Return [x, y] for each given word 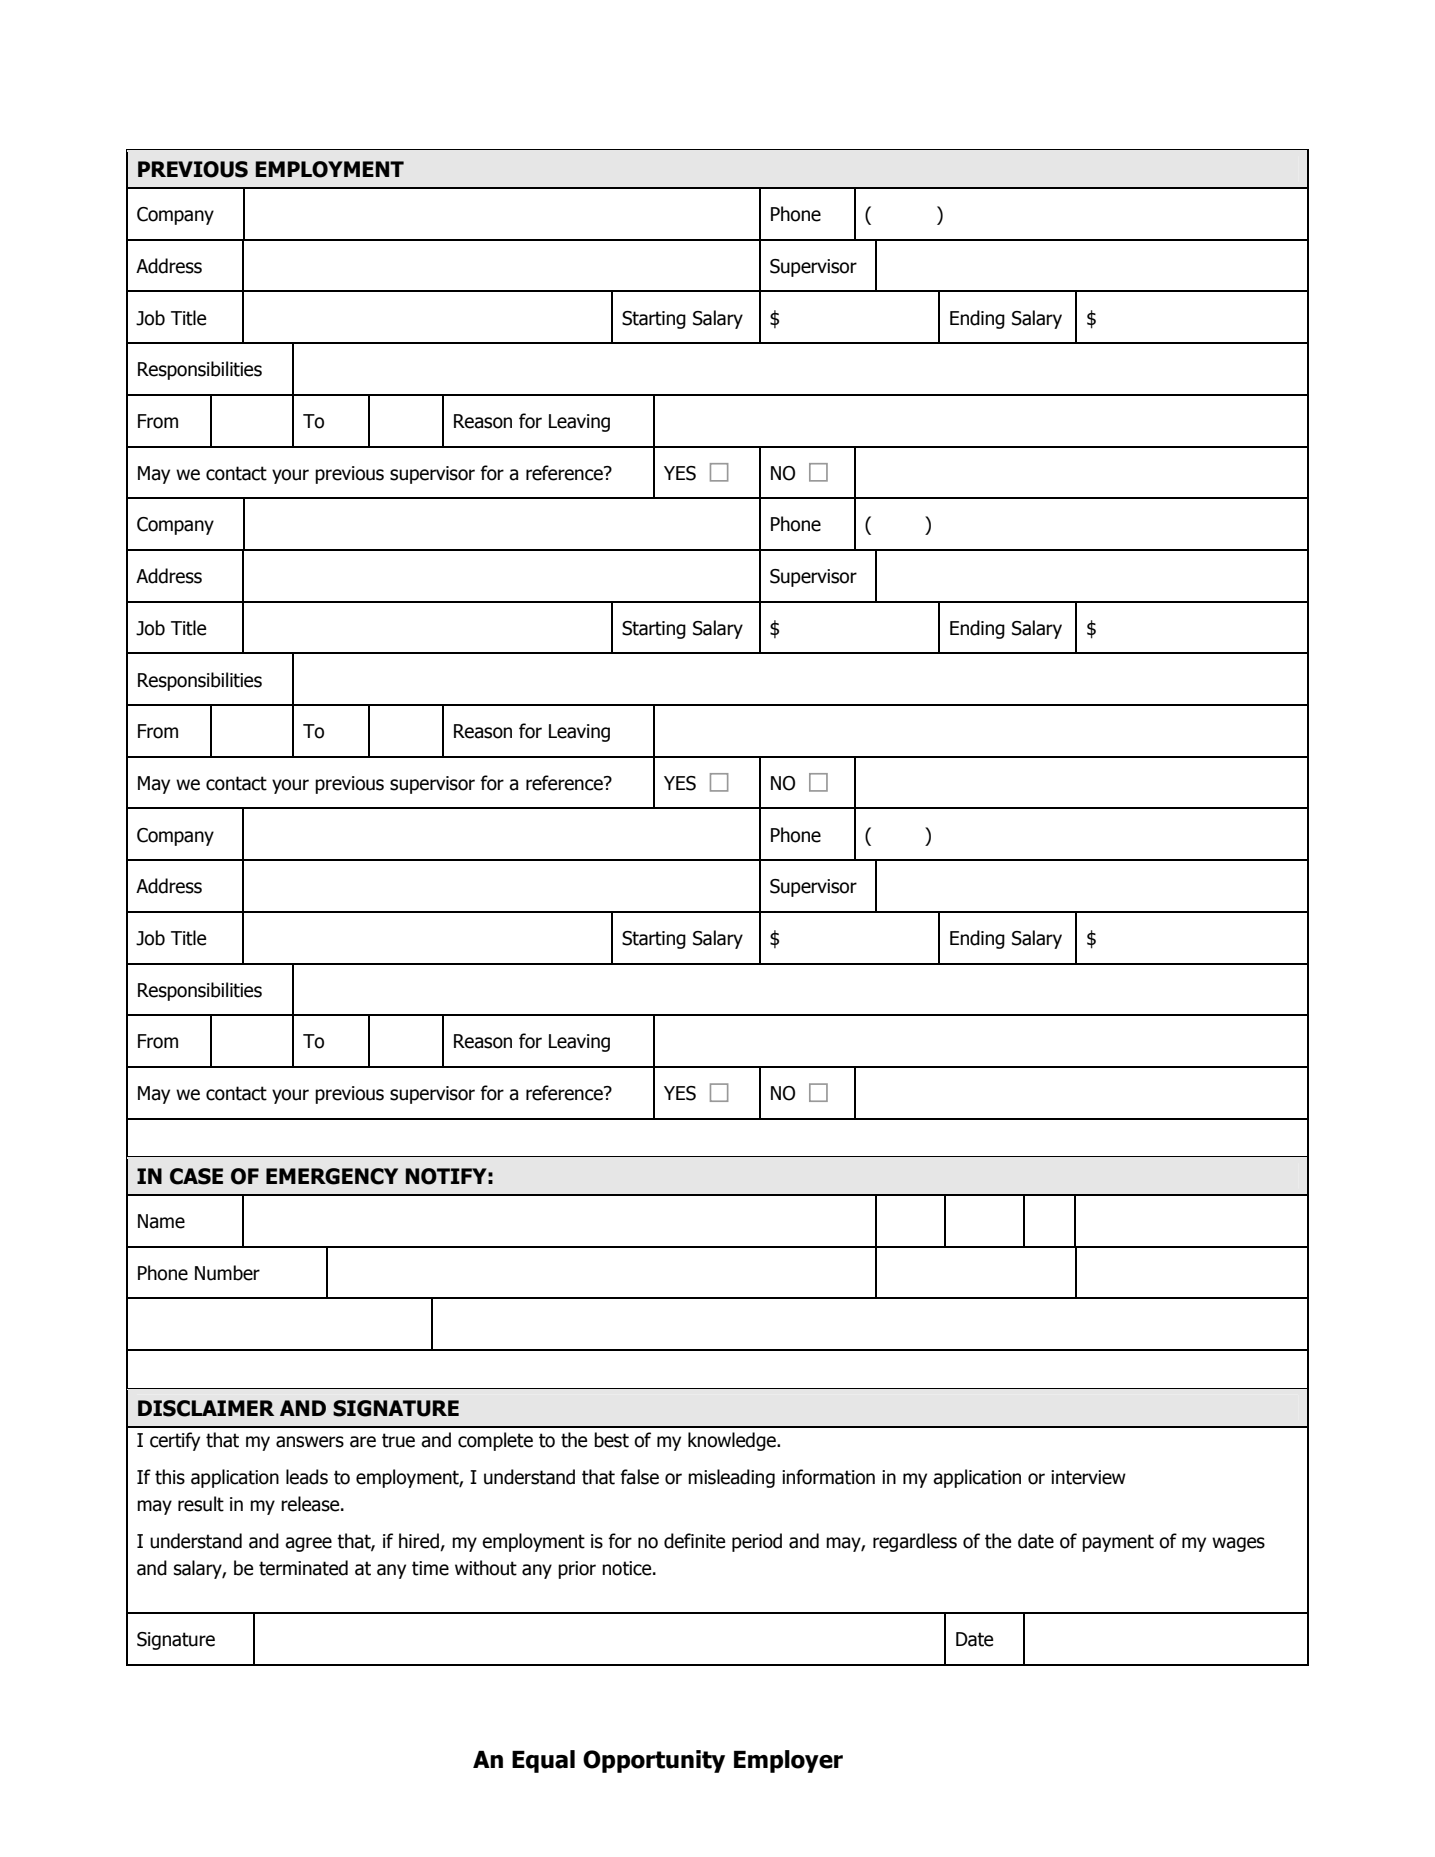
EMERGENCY [332, 1176]
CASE [196, 1176]
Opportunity [654, 1761]
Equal [543, 1761]
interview [1088, 1477]
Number [227, 1273]
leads [307, 1477]
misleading [731, 1478]
